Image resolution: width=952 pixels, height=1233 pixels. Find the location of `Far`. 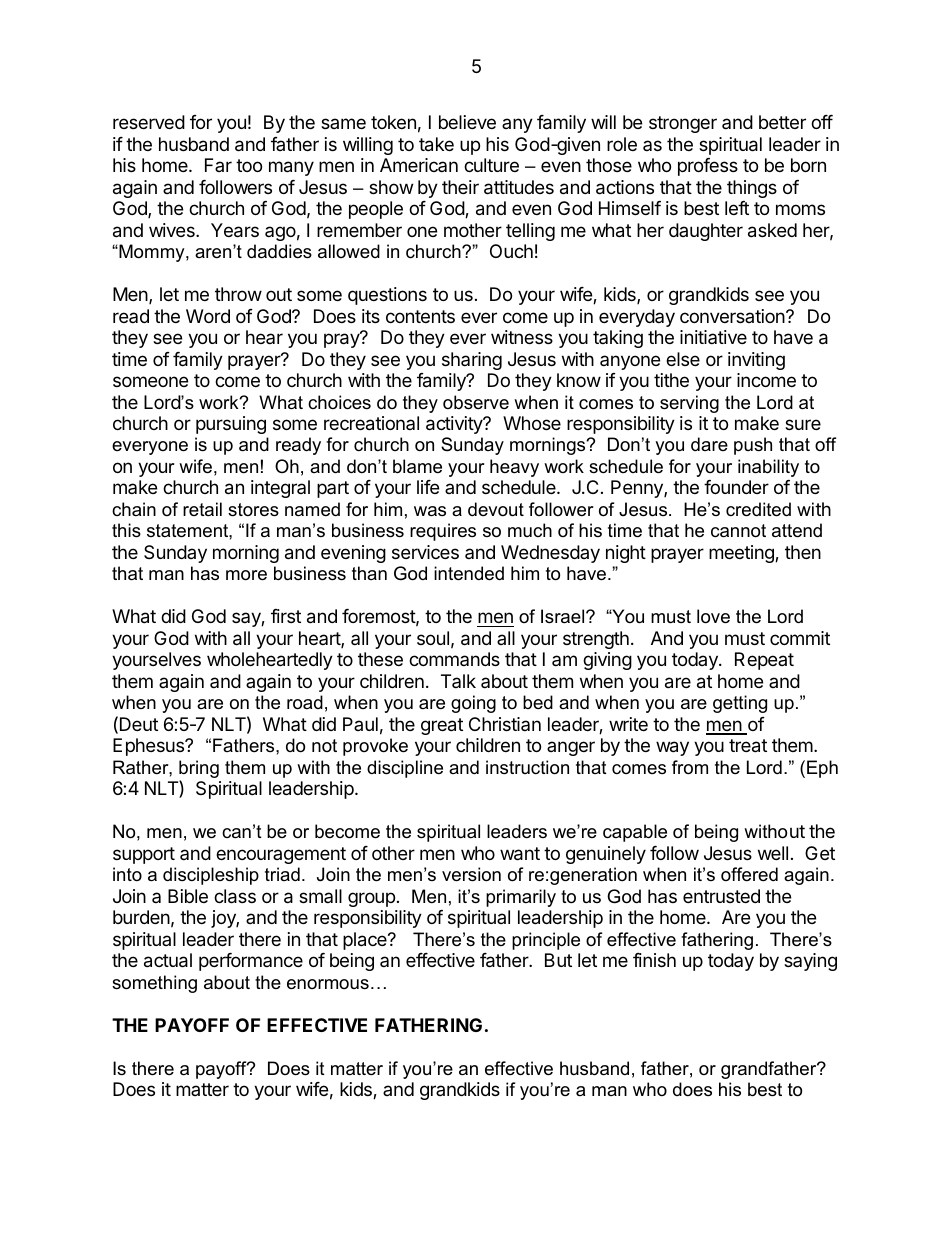

Far is located at coordinates (218, 165).
